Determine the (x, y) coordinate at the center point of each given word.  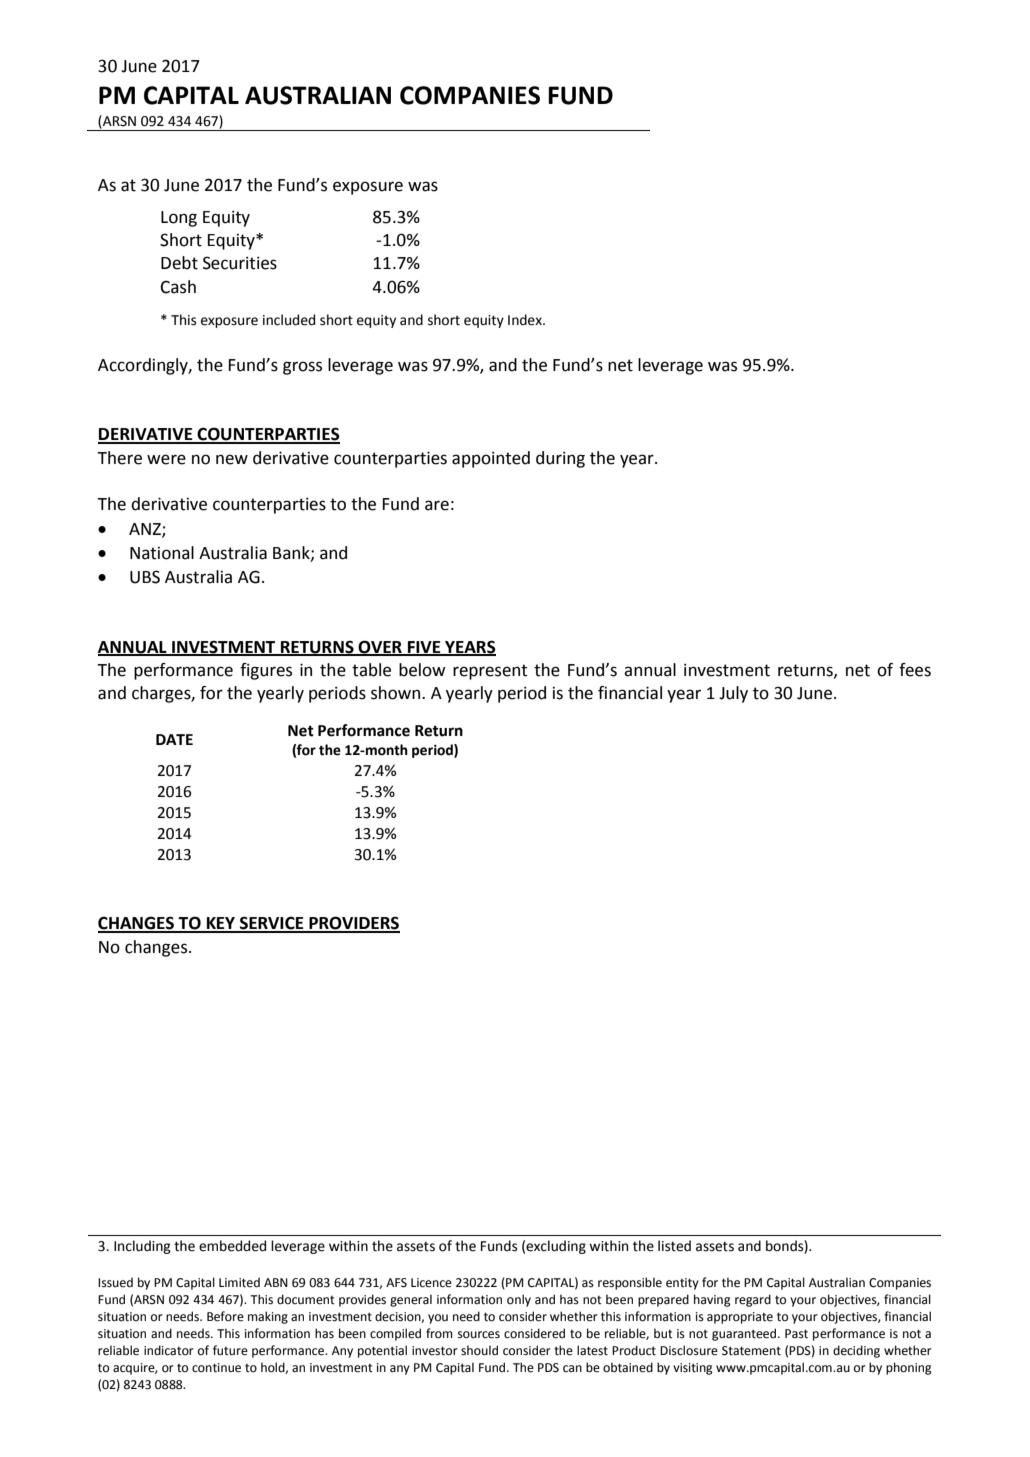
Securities (240, 263)
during (560, 459)
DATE (174, 739)
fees (915, 670)
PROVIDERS (353, 924)
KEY (221, 924)
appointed (491, 459)
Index (526, 320)
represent (490, 672)
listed (674, 1246)
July (733, 694)
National (162, 553)
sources (479, 1335)
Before (225, 1316)
